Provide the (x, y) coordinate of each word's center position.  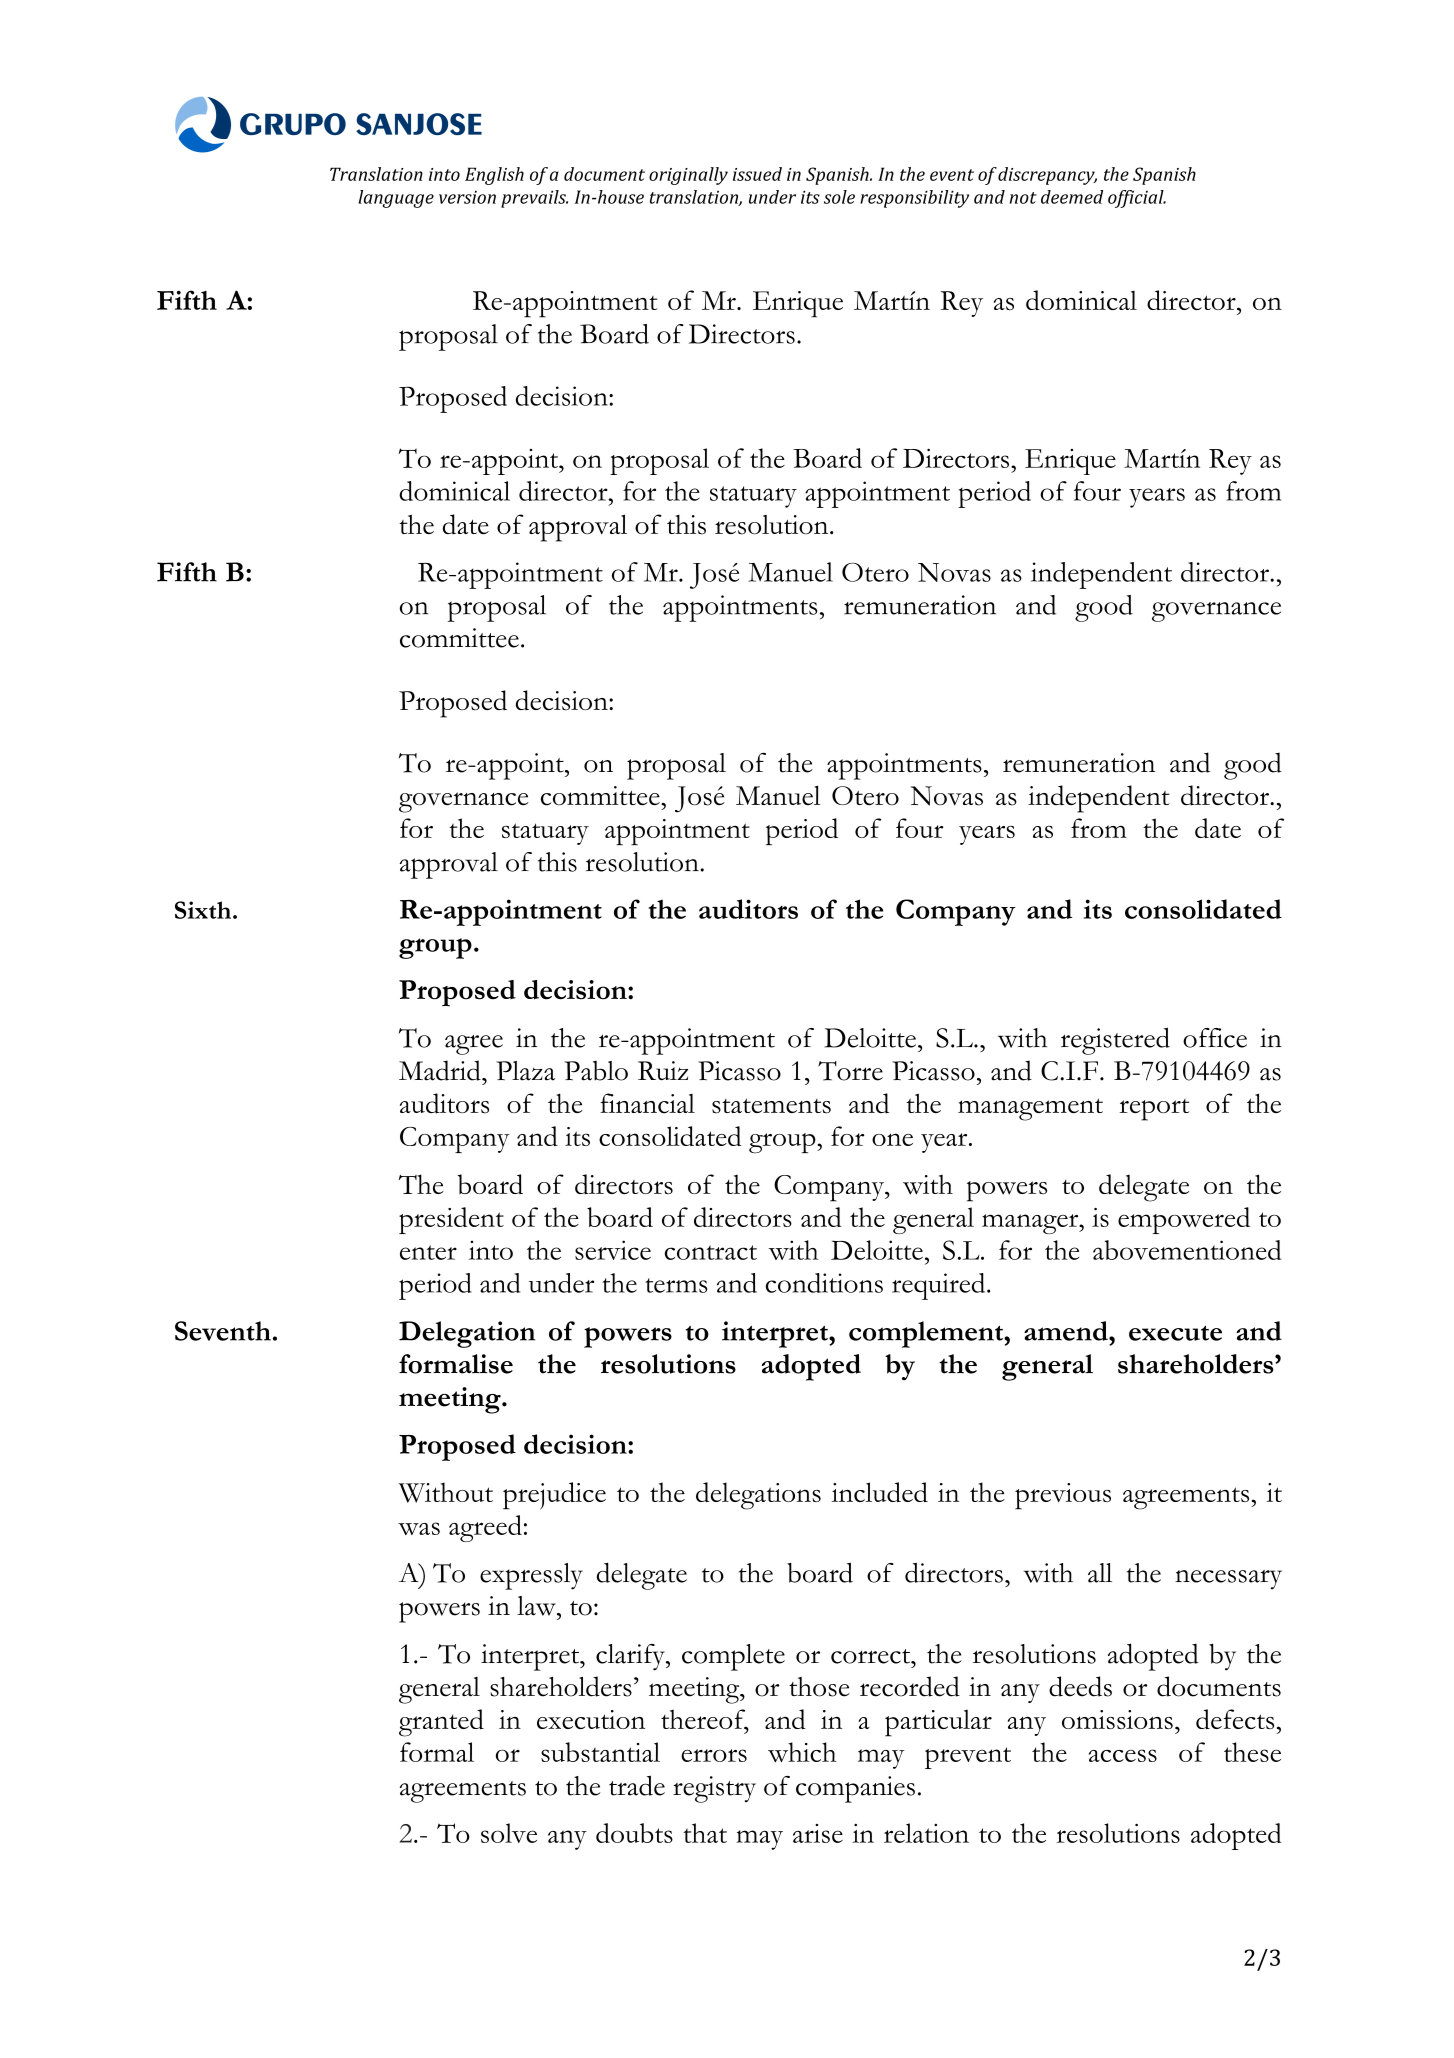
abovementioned (1187, 1250)
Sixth (203, 910)
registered (1115, 1041)
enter (428, 1252)
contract (711, 1252)
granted (441, 1723)
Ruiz (663, 1071)
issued (757, 174)
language (396, 199)
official (1137, 199)
